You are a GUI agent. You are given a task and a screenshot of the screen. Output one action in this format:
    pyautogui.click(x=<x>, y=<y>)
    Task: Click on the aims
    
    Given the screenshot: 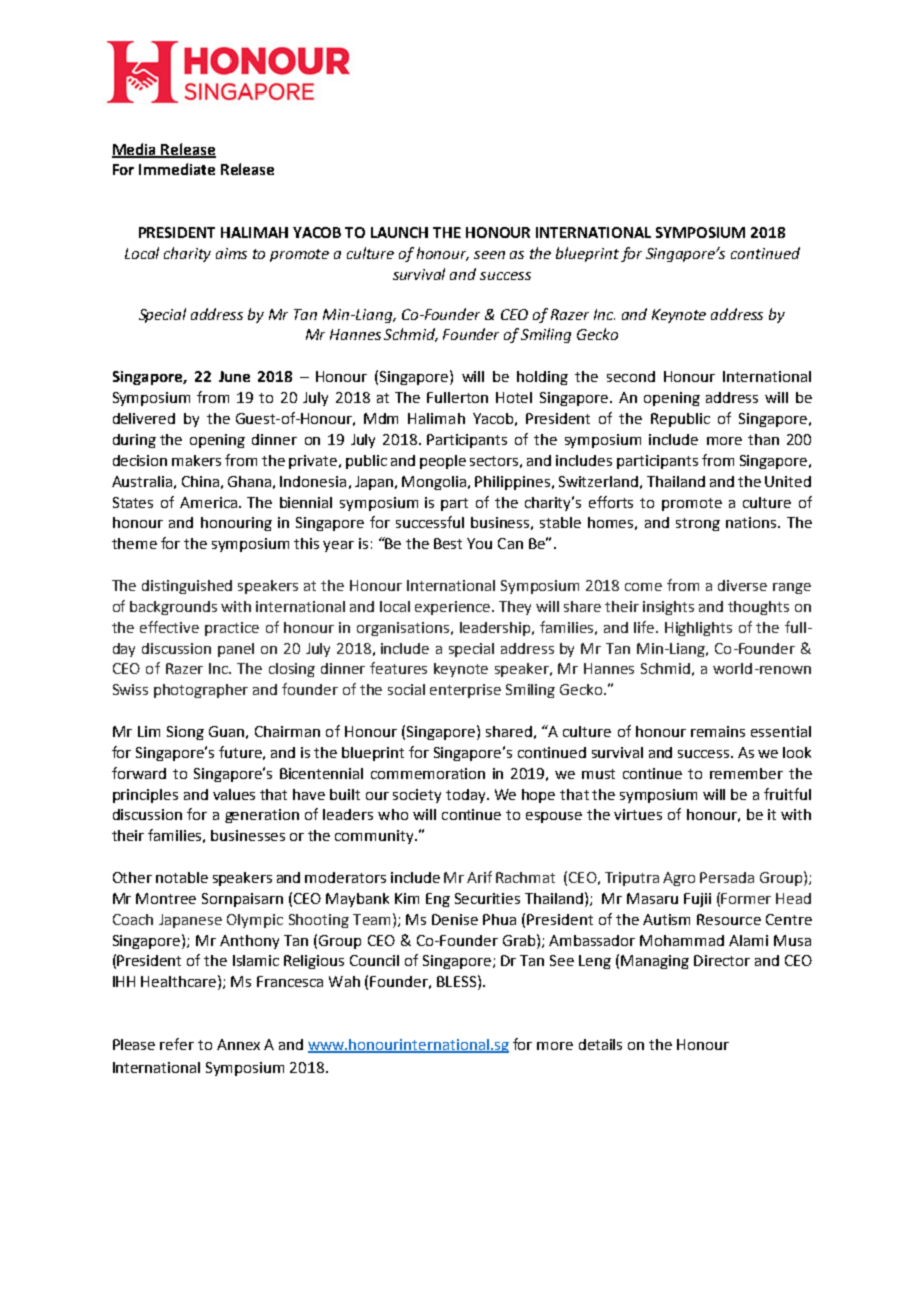 What is the action you would take?
    pyautogui.click(x=231, y=253)
